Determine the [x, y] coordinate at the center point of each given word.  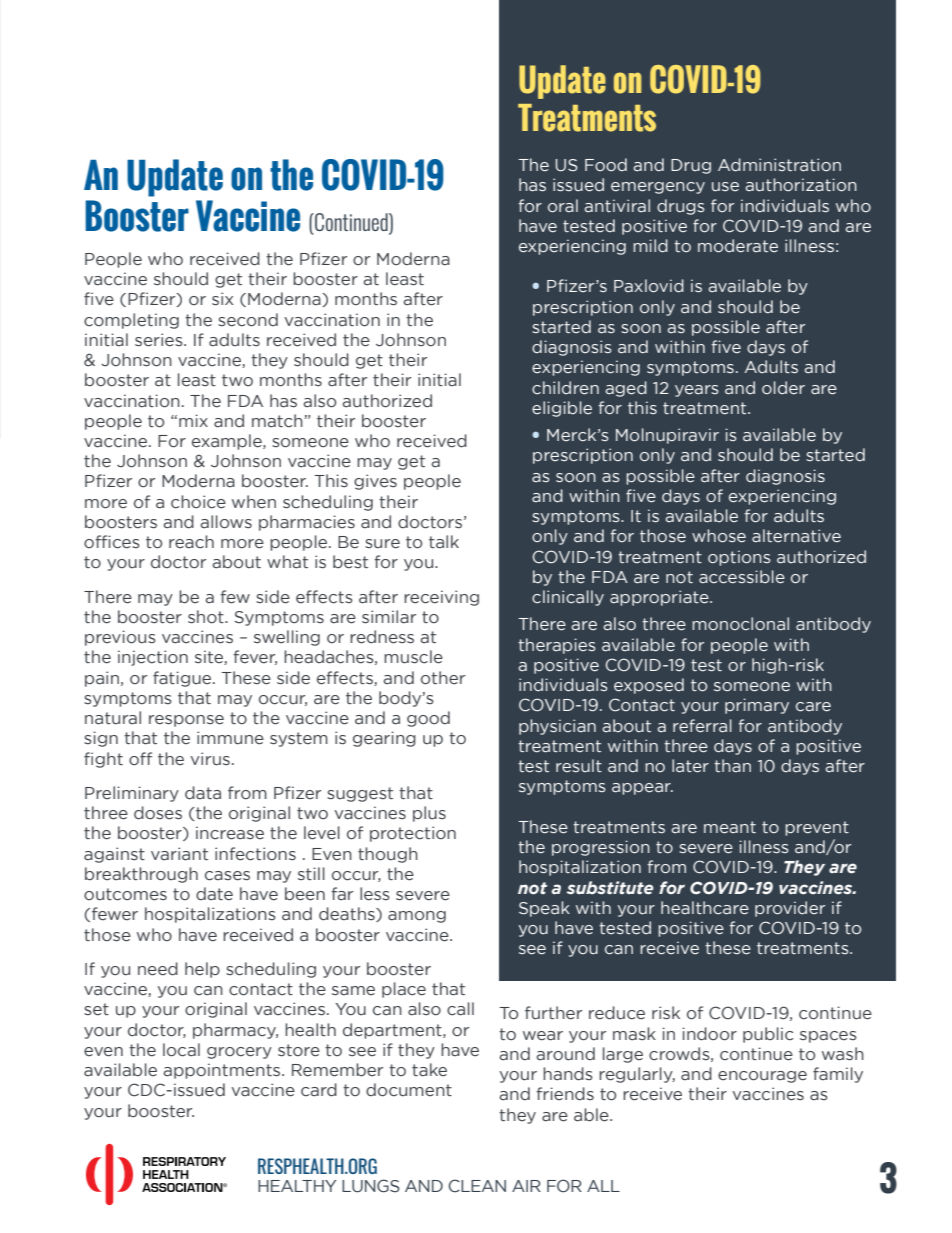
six [222, 299]
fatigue [183, 679]
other [443, 678]
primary [757, 706]
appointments [223, 1071]
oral [563, 206]
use [725, 187]
